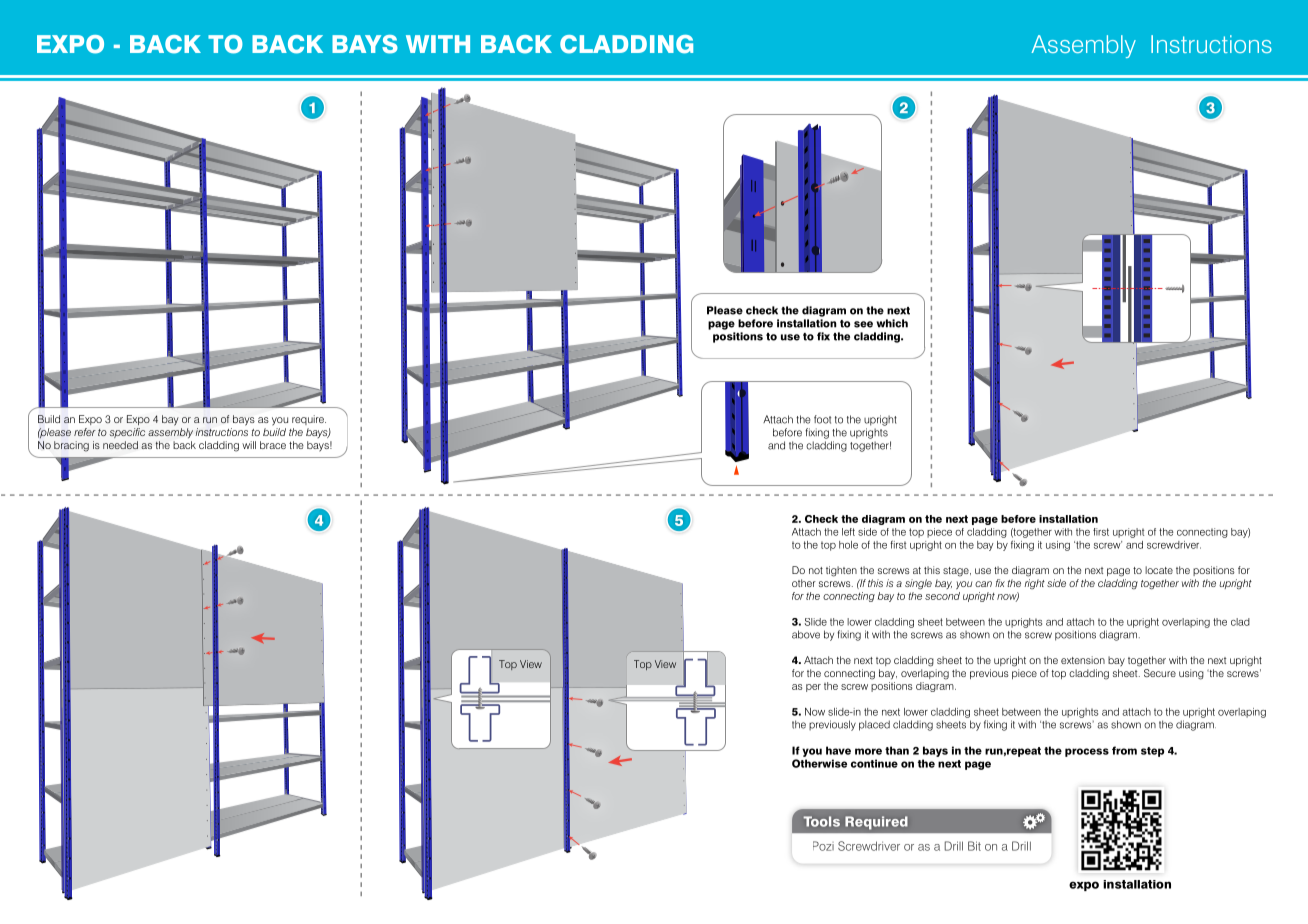 This document has width=1308, height=924. Describe the element at coordinates (816, 570) in the document. I see `not` at that location.
